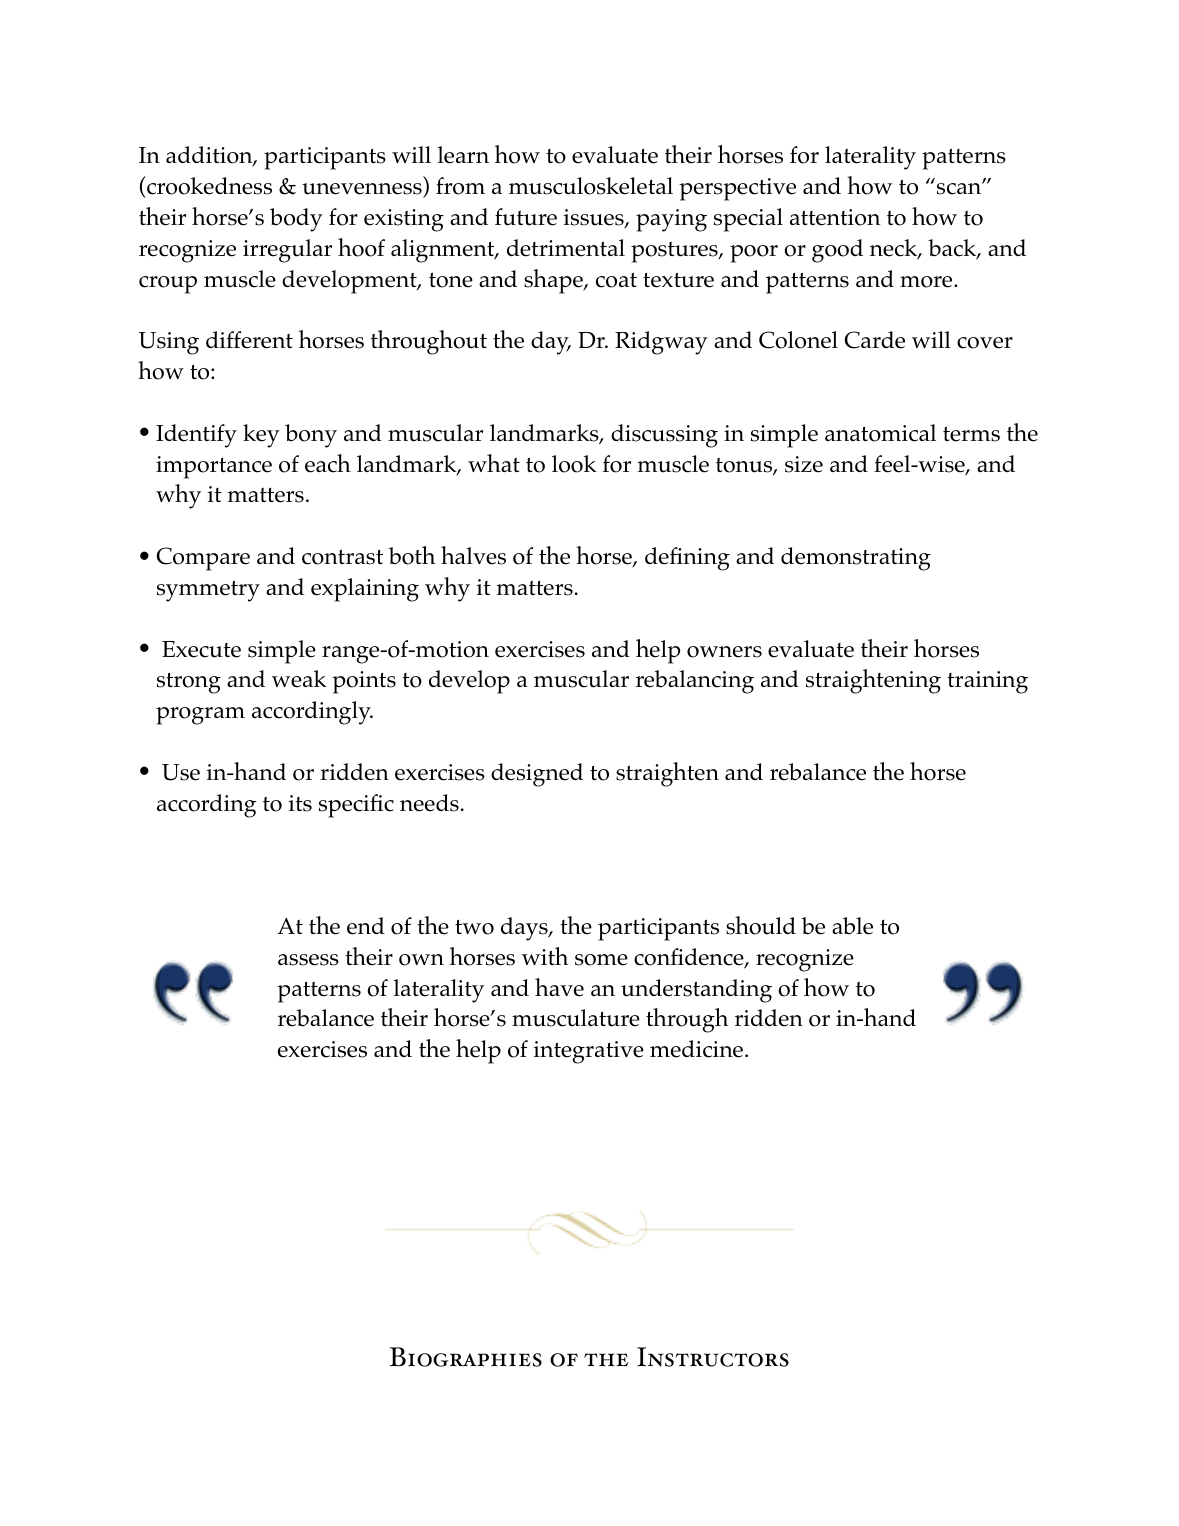 Image resolution: width=1179 pixels, height=1526 pixels. Describe the element at coordinates (880, 433) in the screenshot. I see `anatomical` at that location.
